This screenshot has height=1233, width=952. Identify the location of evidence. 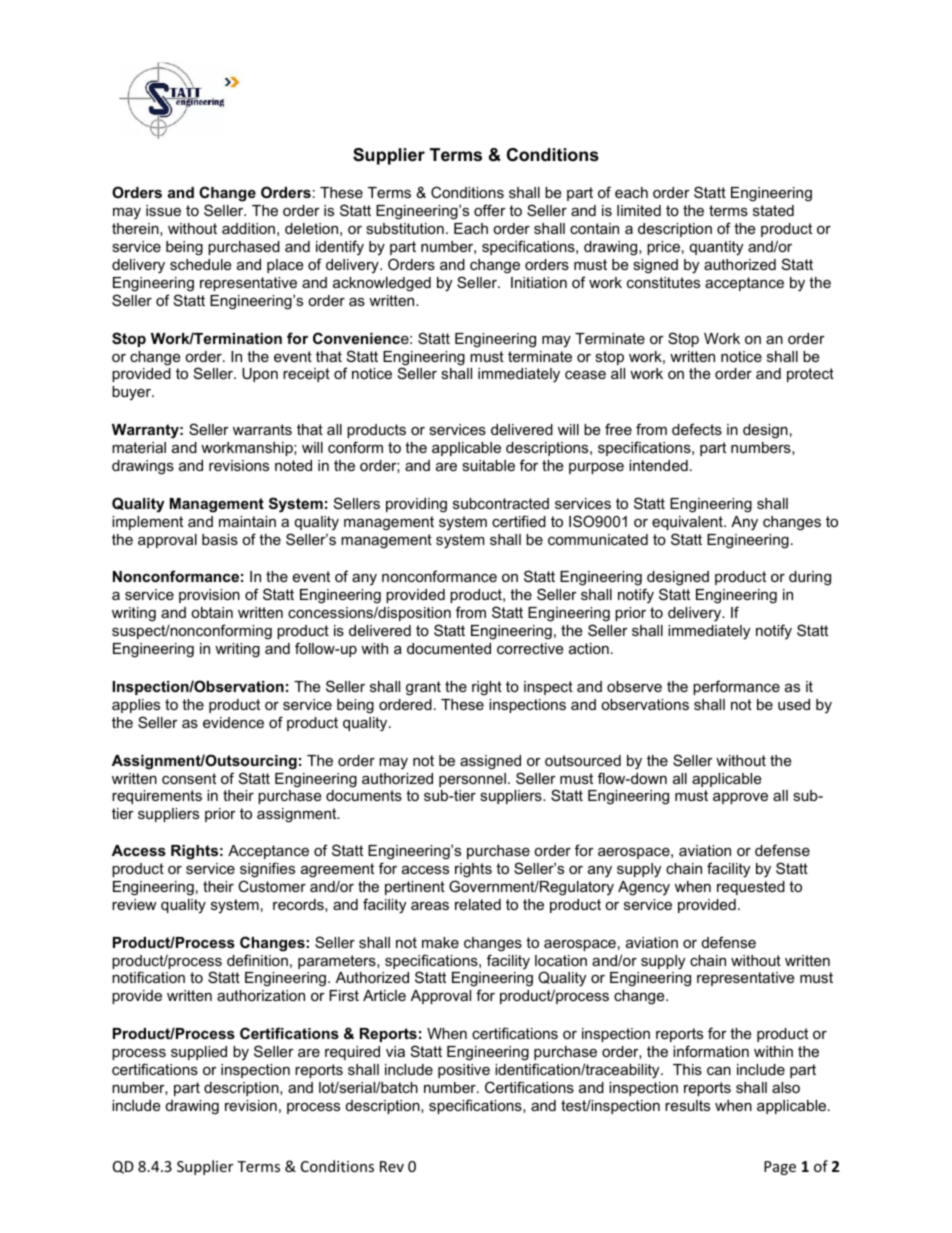
(233, 722).
